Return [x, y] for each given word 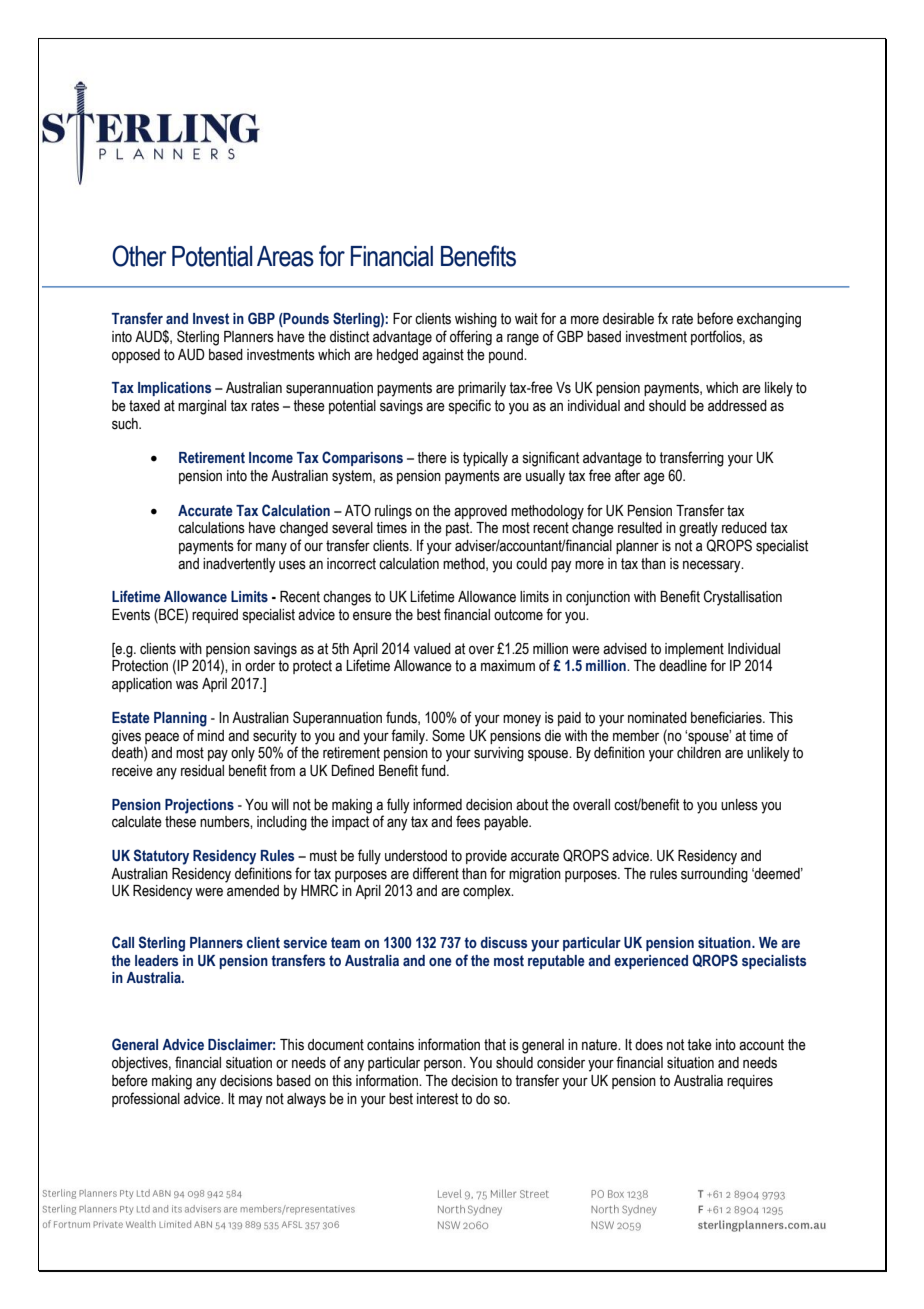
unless [739, 805]
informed [437, 804]
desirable [628, 319]
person [444, 1065]
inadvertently [239, 565]
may [251, 1101]
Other [139, 256]
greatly [698, 529]
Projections [199, 806]
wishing [476, 320]
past [459, 529]
